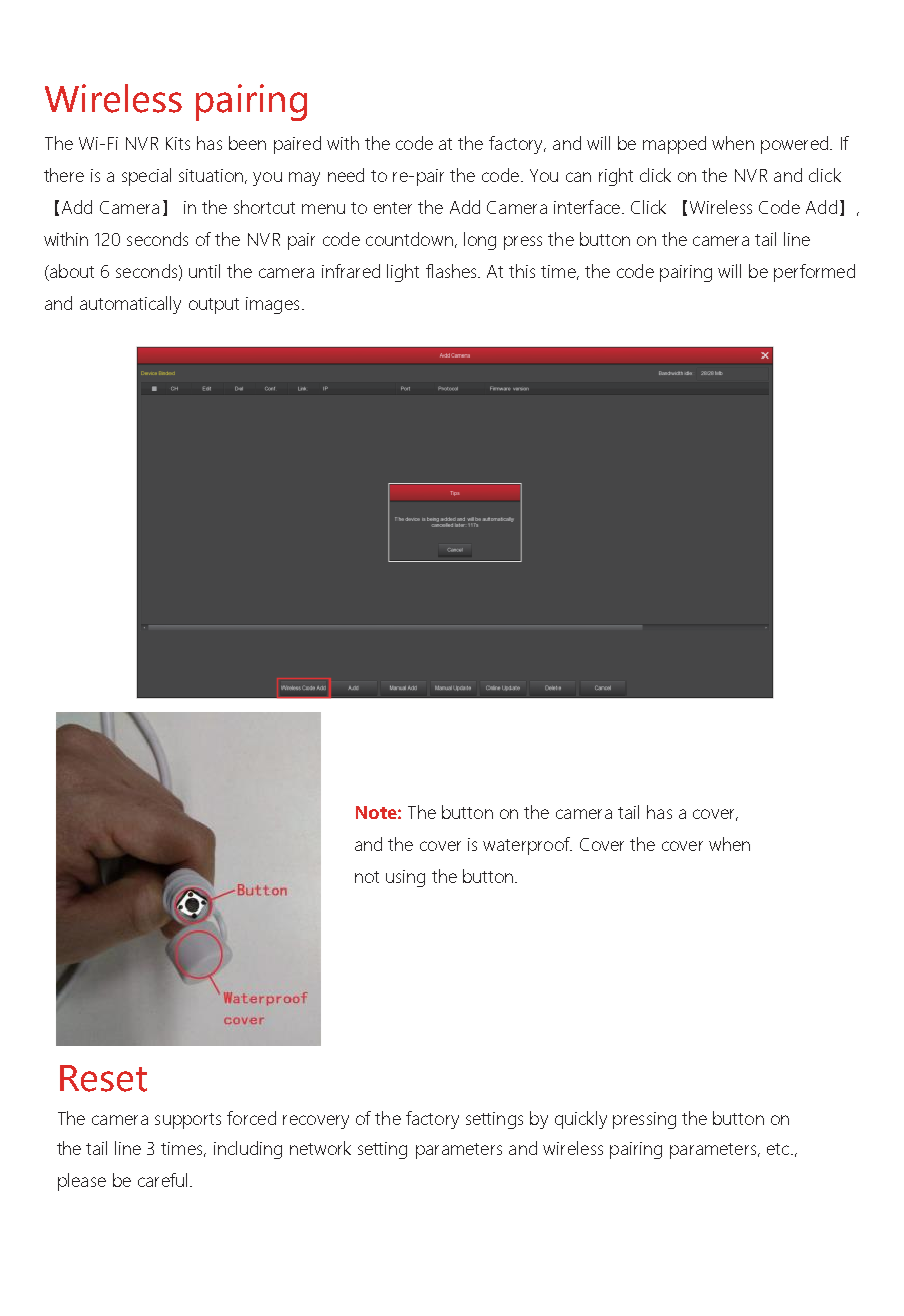 Image resolution: width=904 pixels, height=1316 pixels. Describe the element at coordinates (674, 145) in the screenshot. I see `mapped` at that location.
